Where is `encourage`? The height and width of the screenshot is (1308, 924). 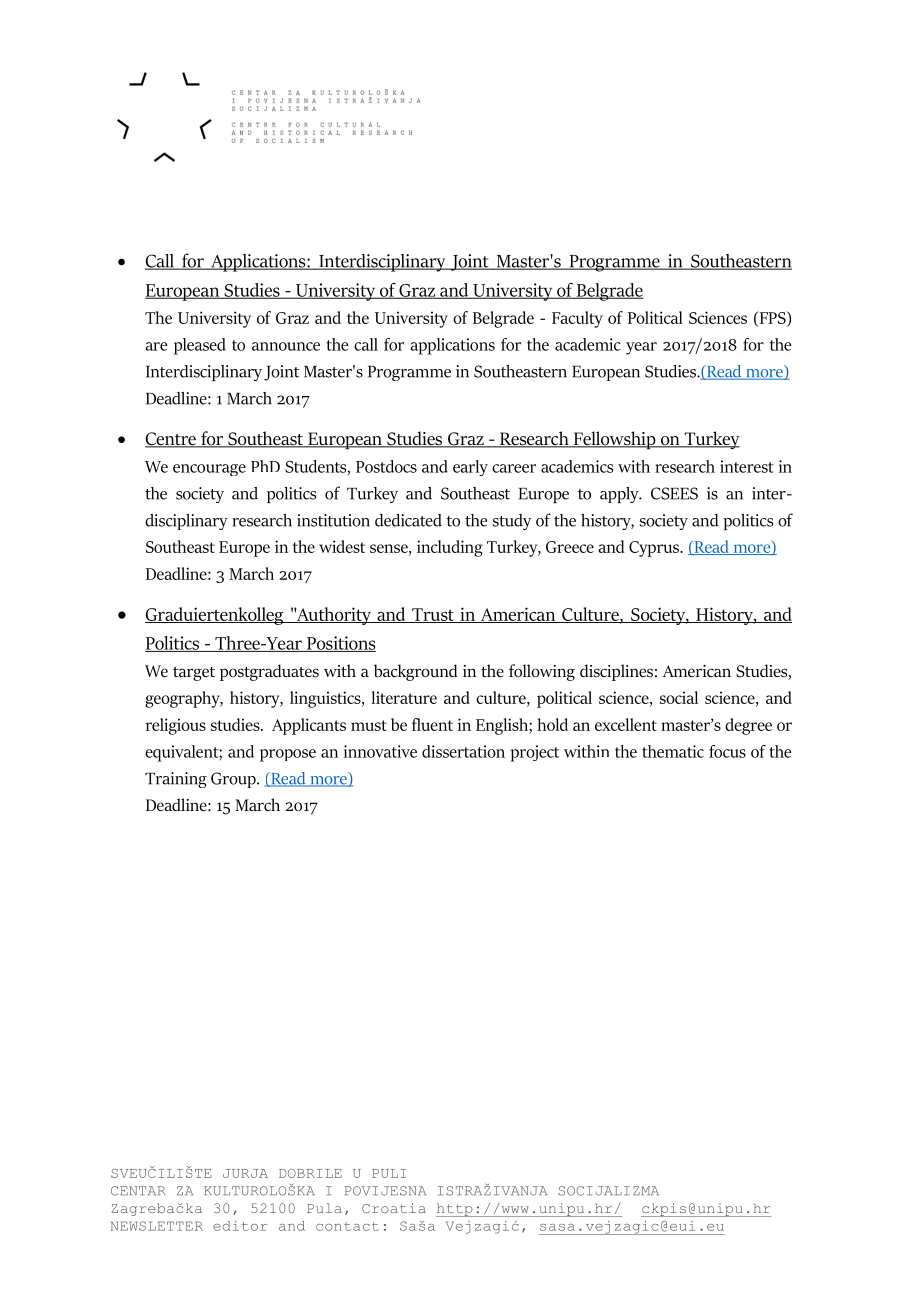 encourage is located at coordinates (209, 470).
